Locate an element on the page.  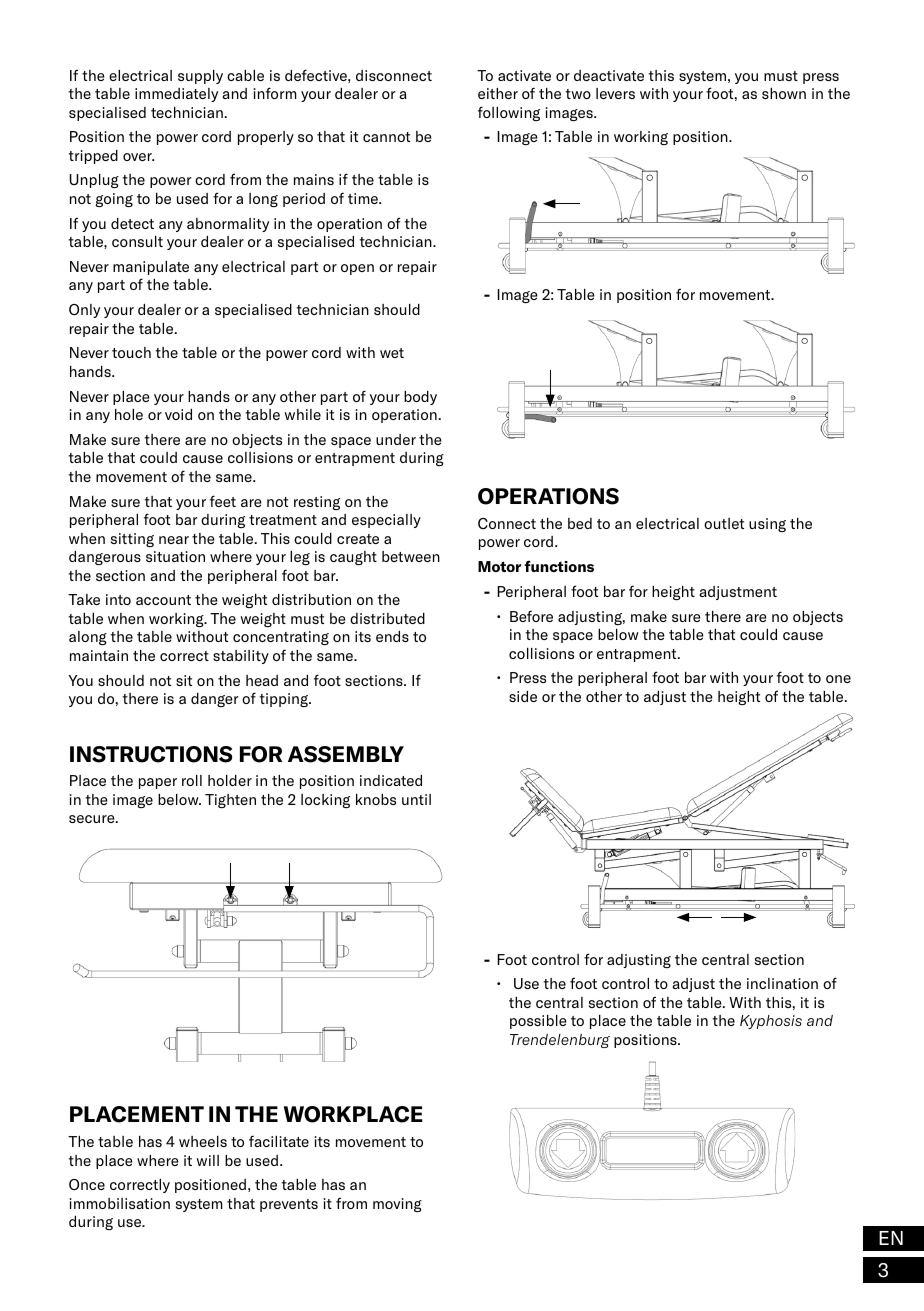
cannot is located at coordinates (386, 137).
